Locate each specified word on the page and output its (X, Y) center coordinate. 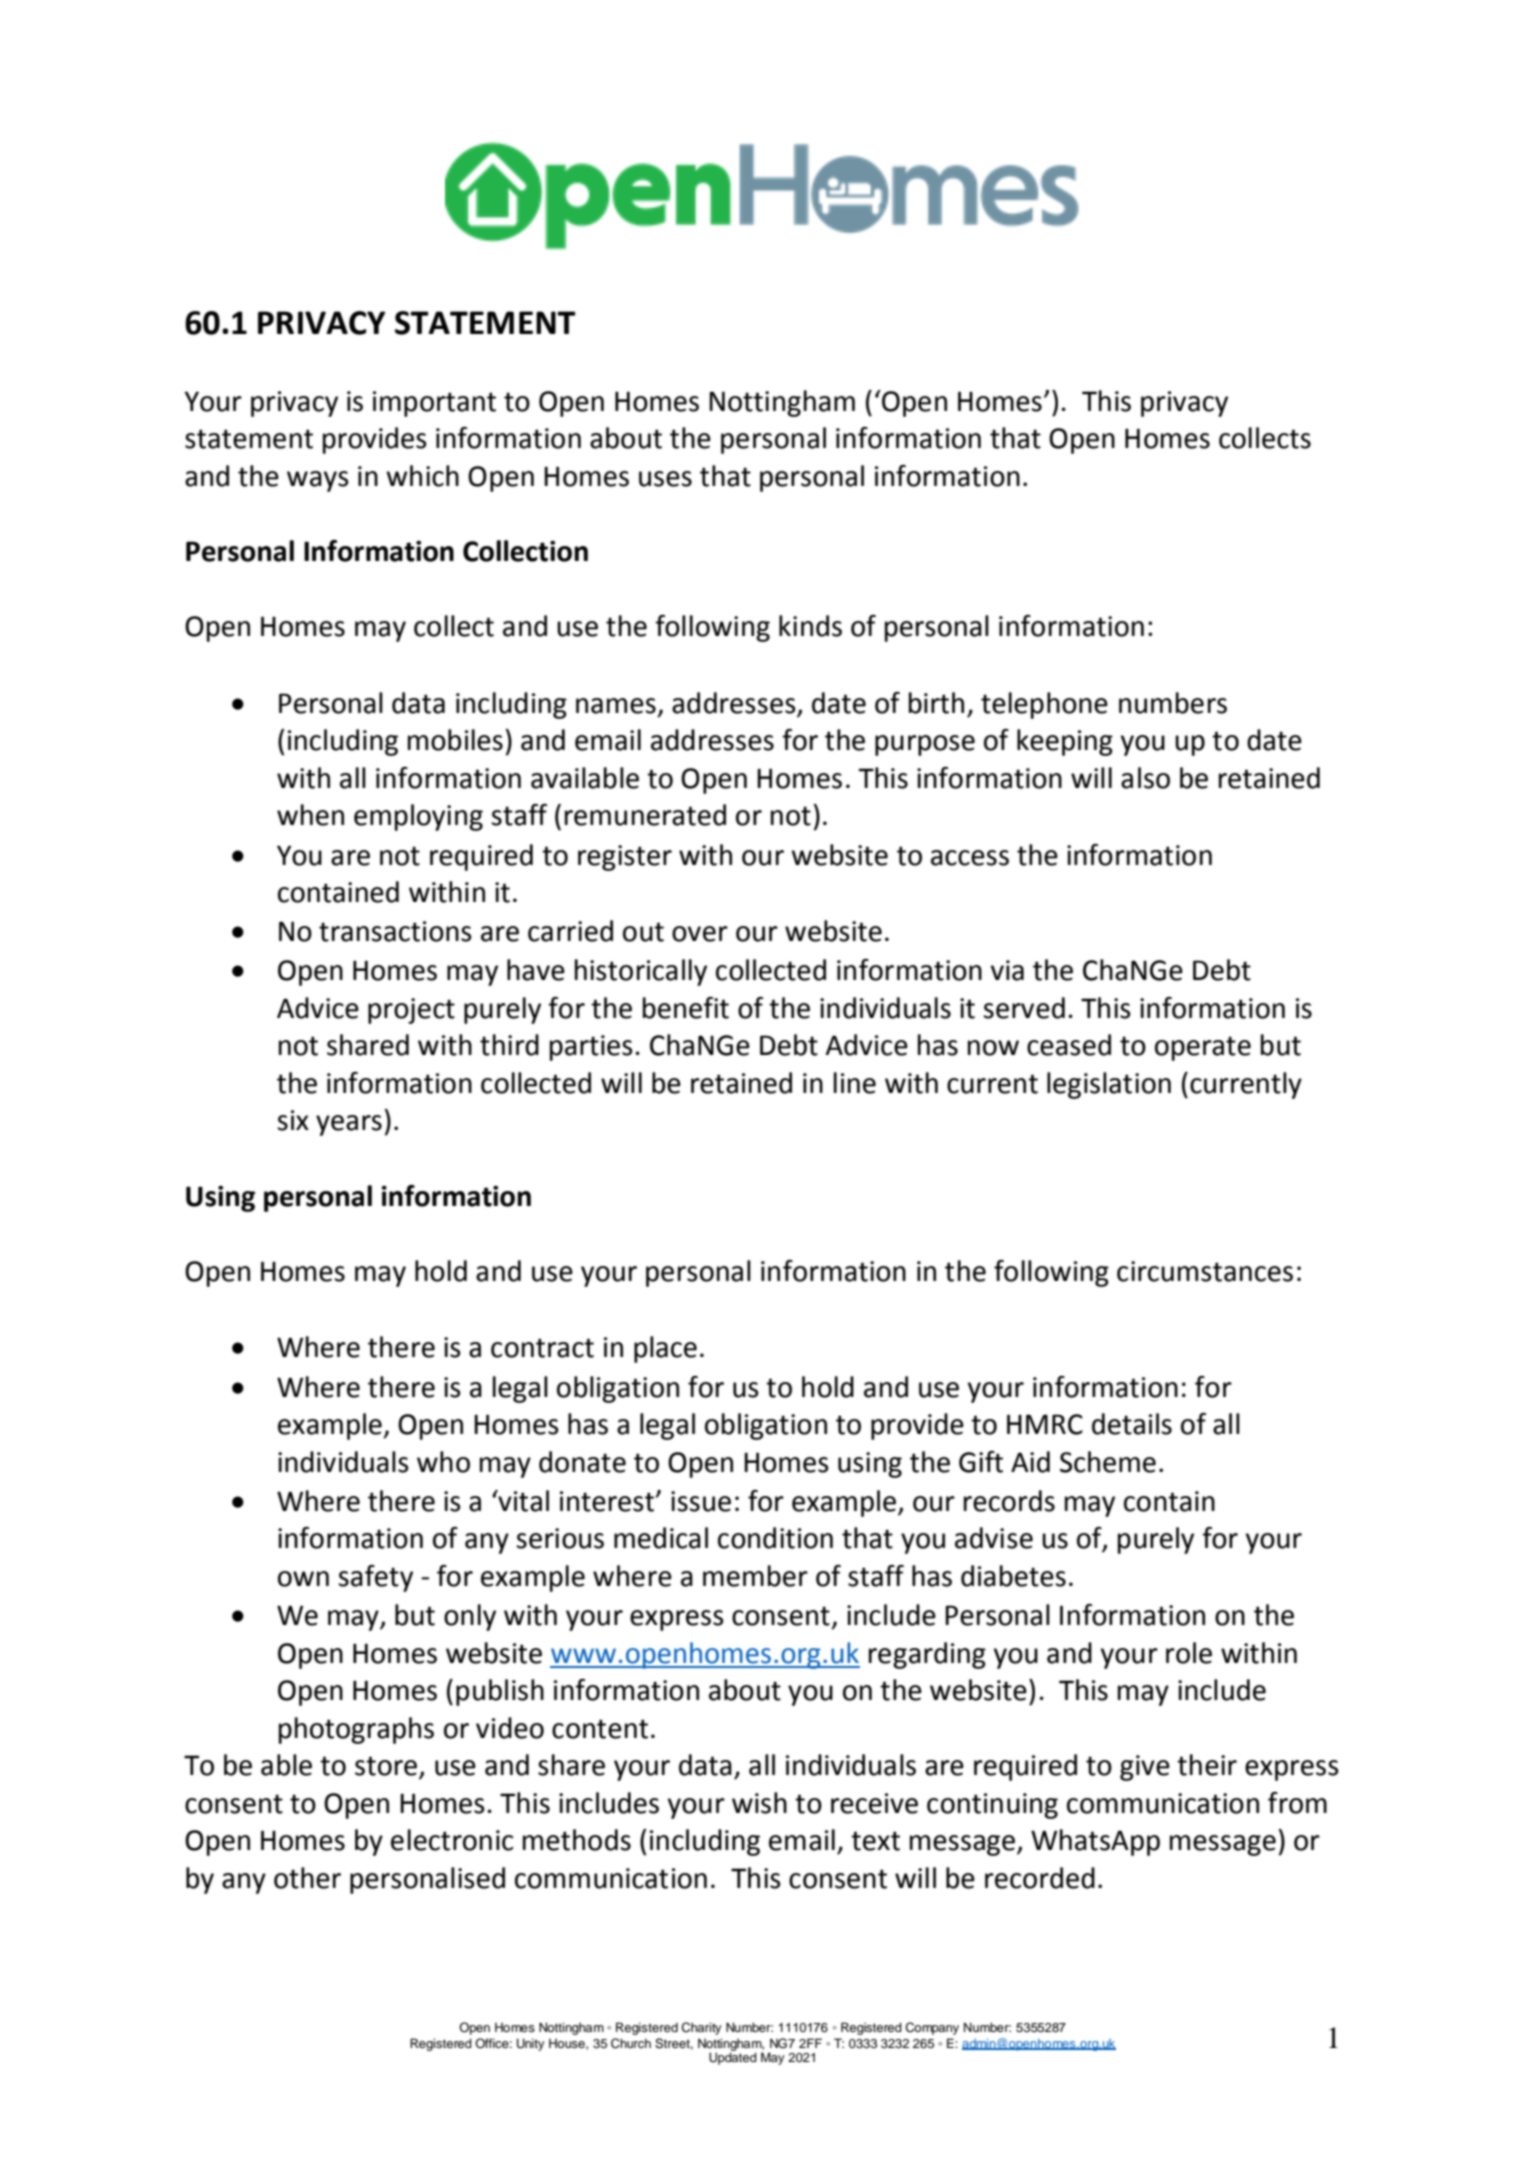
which (422, 476)
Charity (701, 2028)
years (349, 1125)
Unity (531, 2044)
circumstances (1205, 1271)
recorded (1040, 1878)
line (855, 1083)
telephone (1044, 705)
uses (665, 479)
